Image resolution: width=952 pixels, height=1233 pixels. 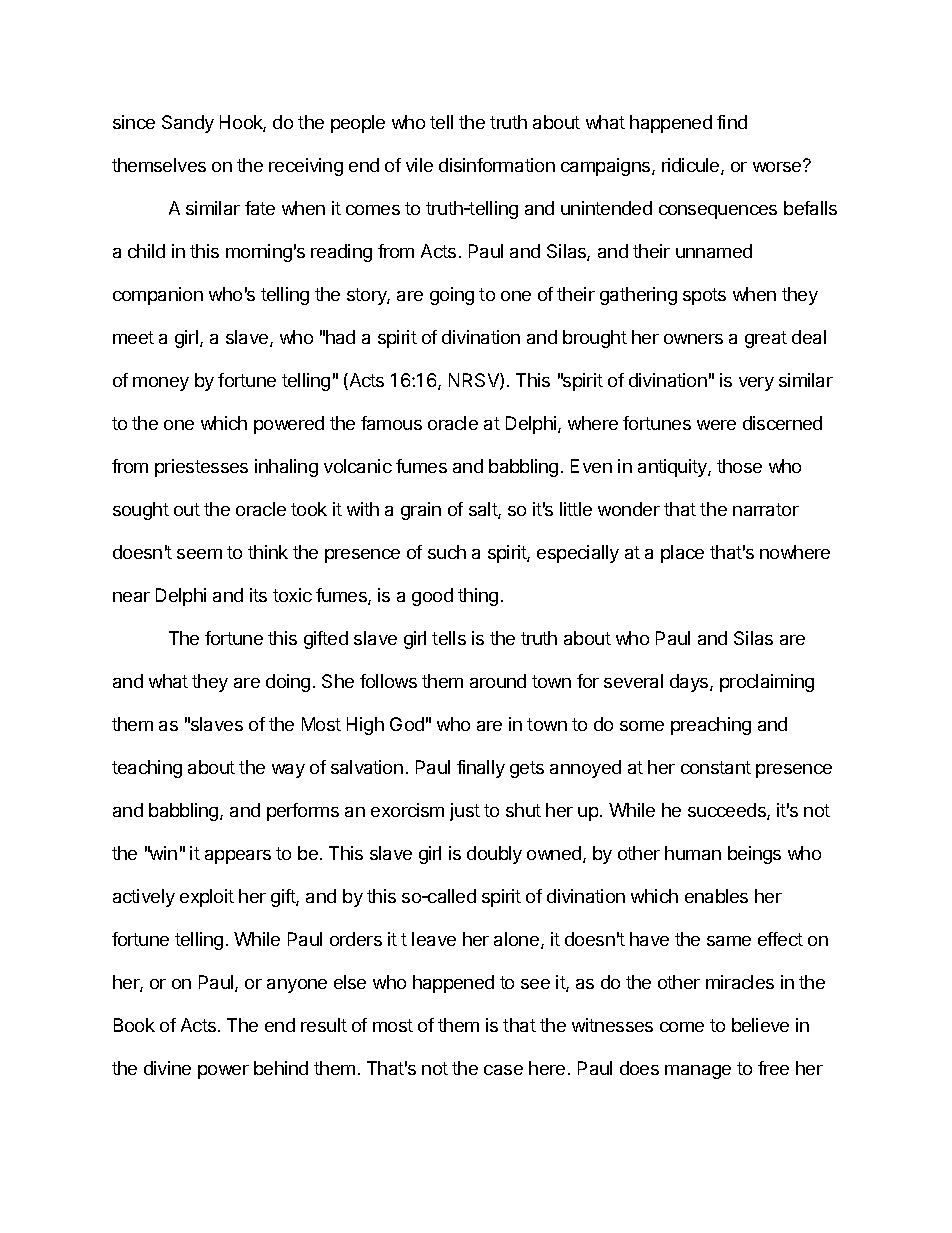 I want to click on famous, so click(x=391, y=423).
